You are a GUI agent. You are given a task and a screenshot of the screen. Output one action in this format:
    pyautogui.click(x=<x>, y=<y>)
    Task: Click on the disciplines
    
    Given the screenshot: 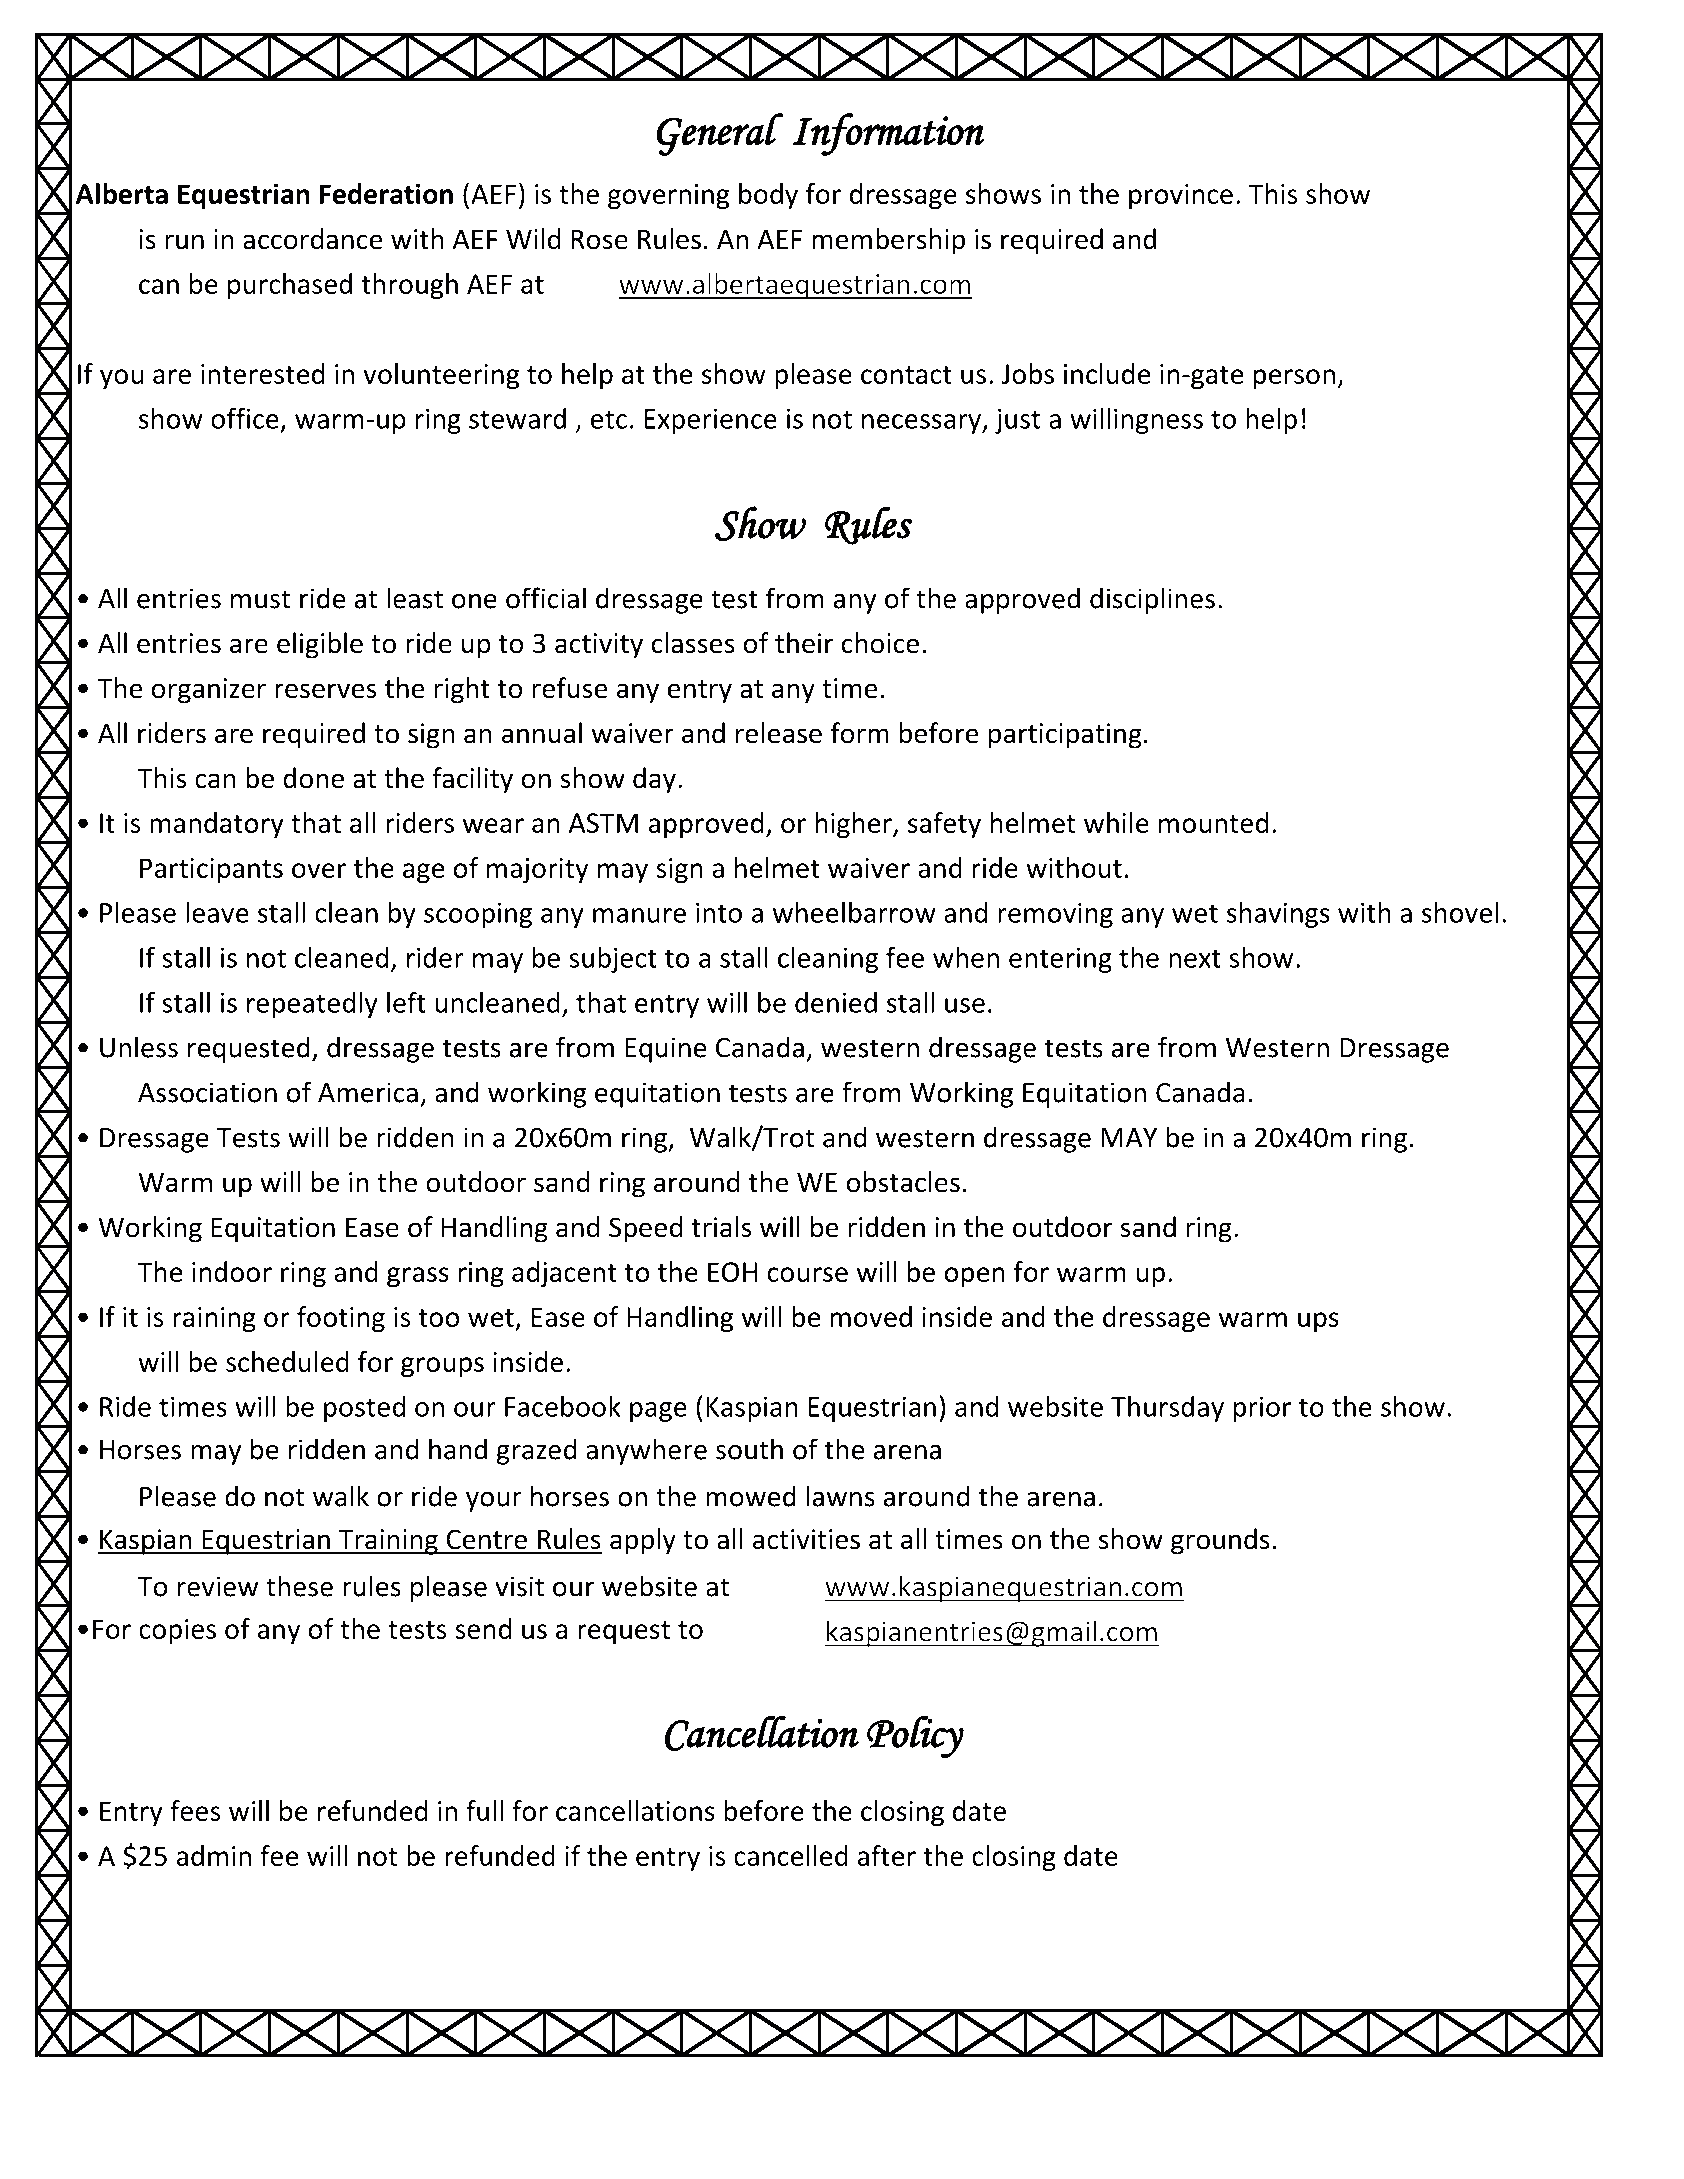 What is the action you would take?
    pyautogui.click(x=1152, y=600)
